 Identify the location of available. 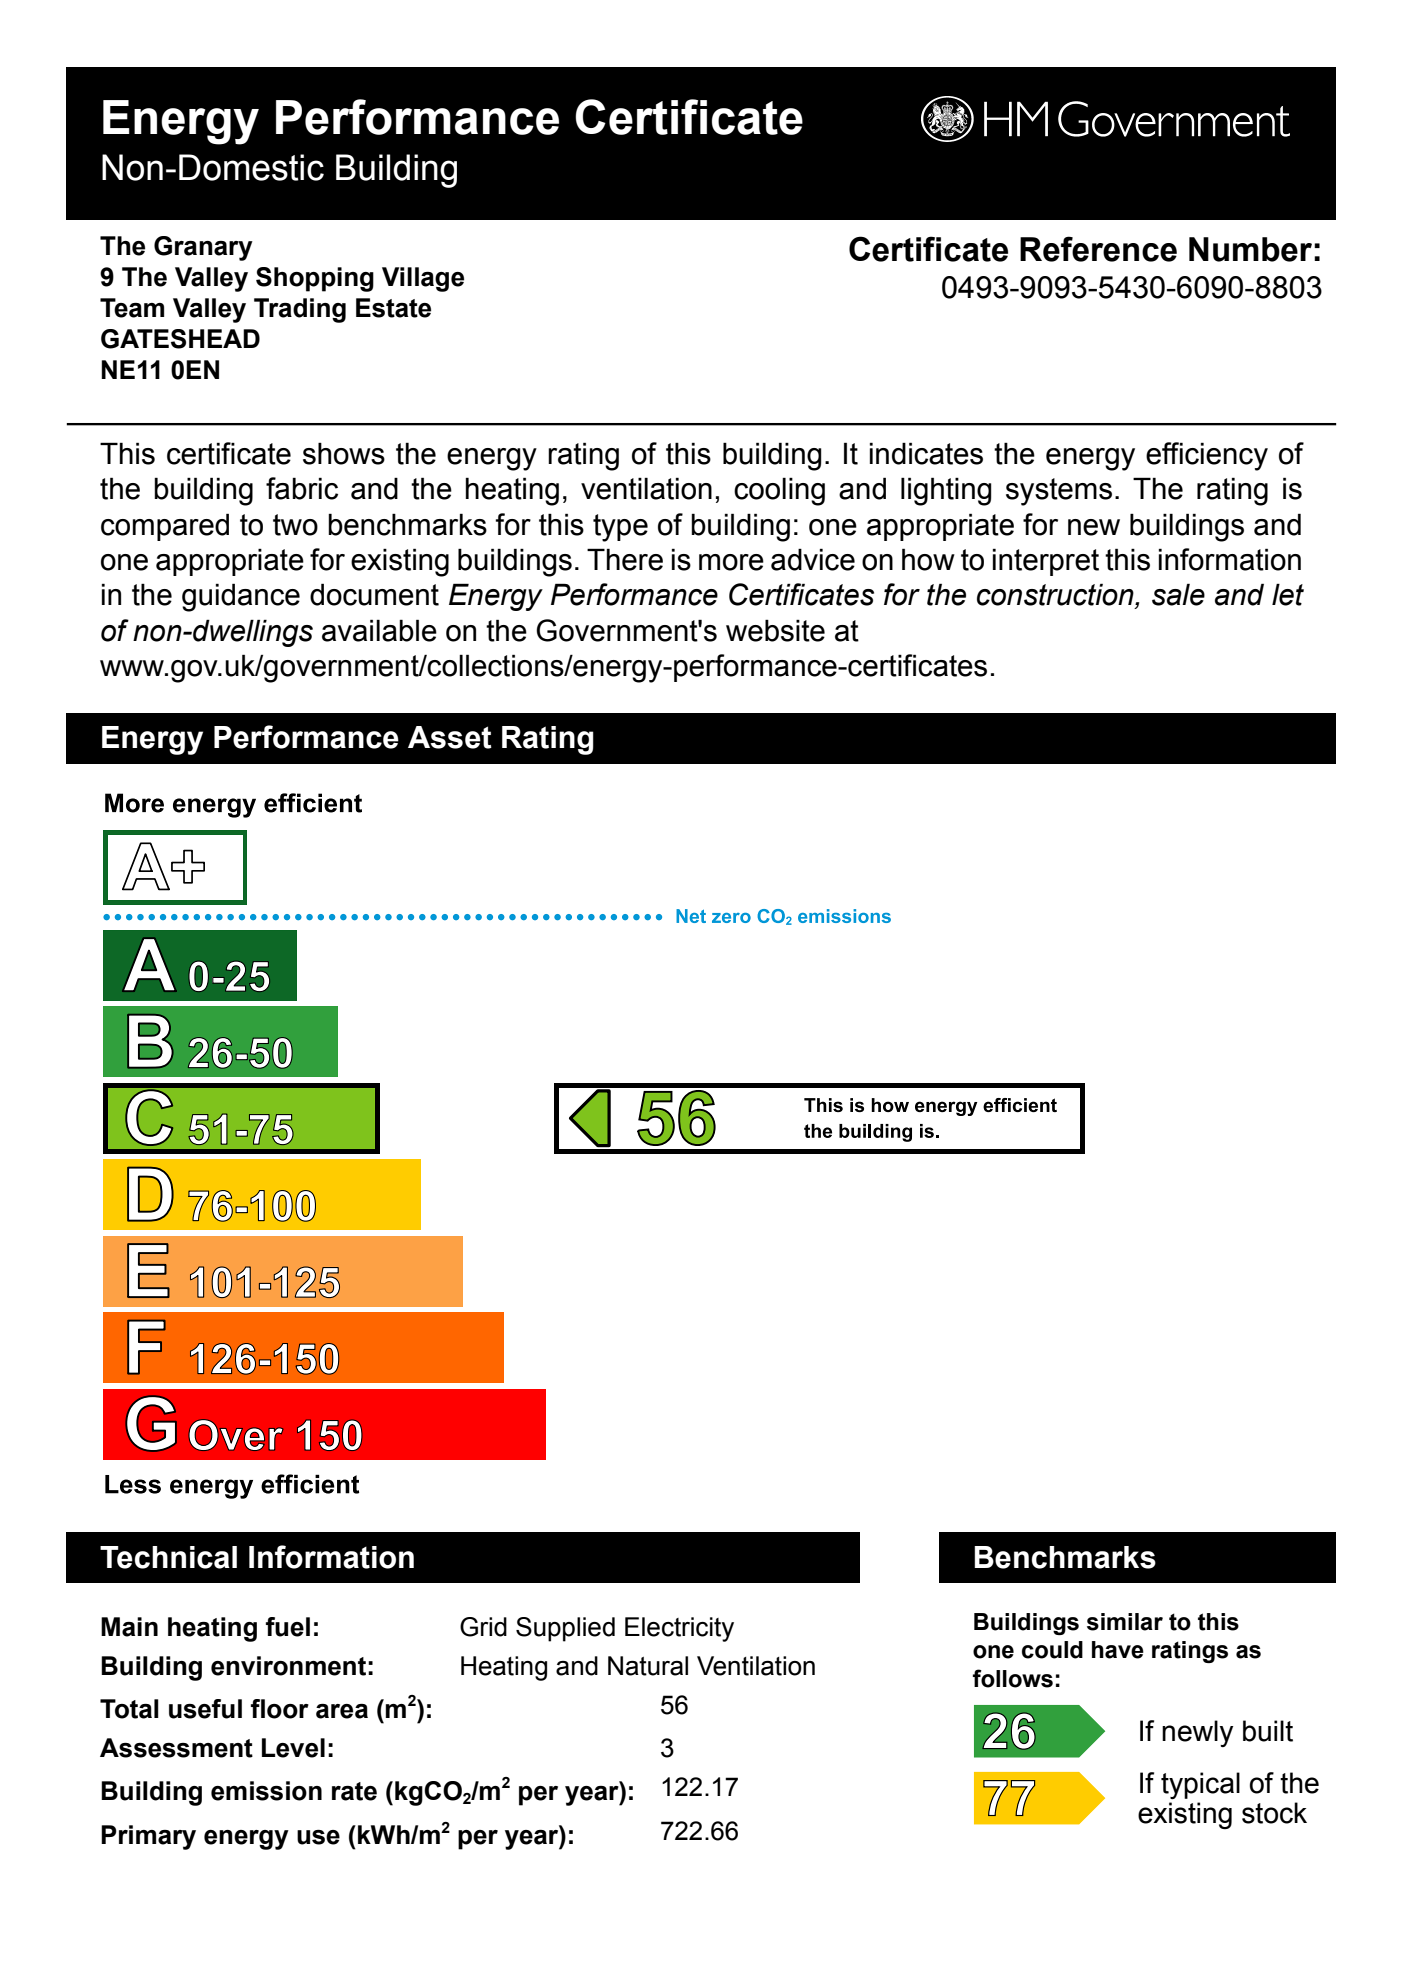
(379, 630).
